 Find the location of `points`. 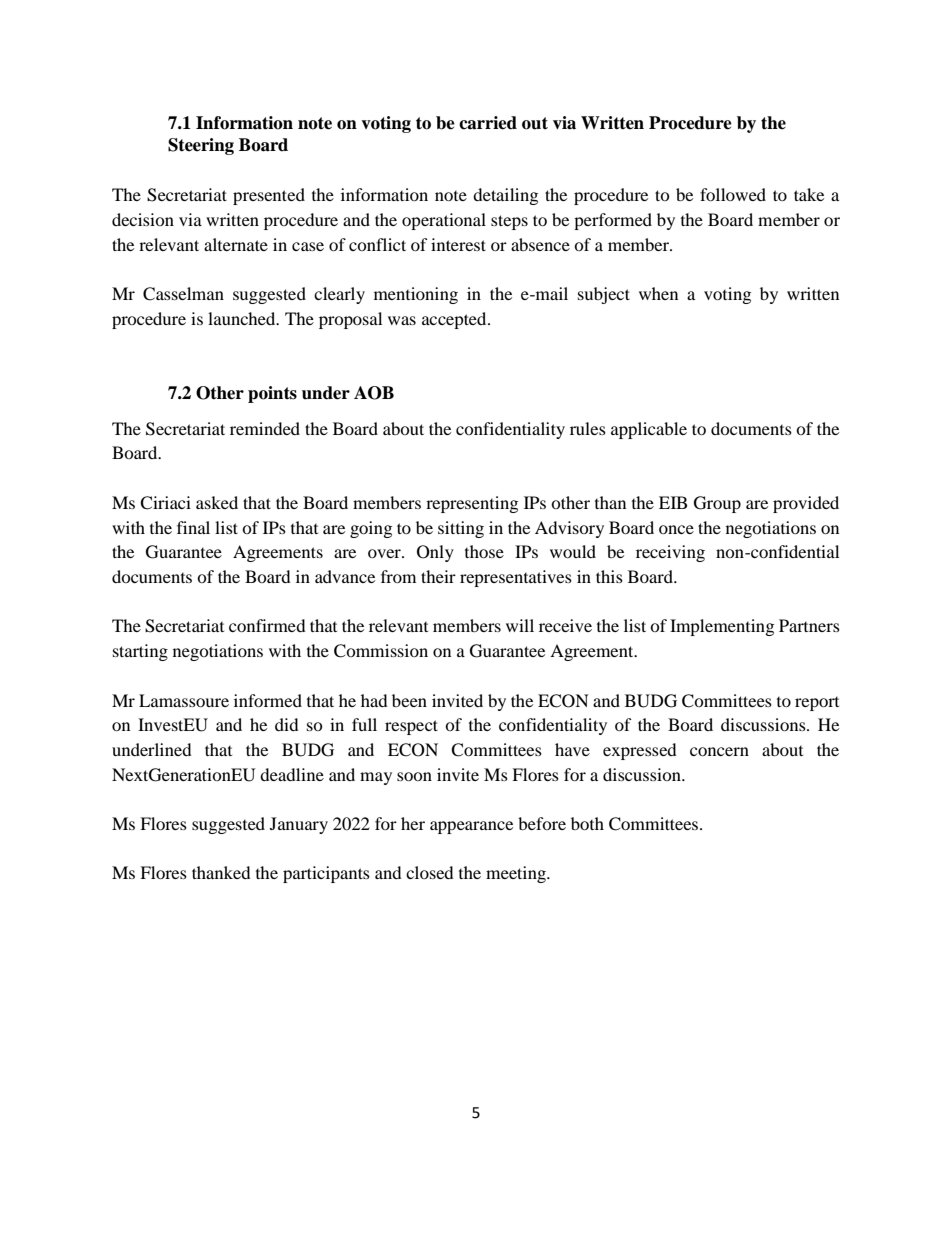

points is located at coordinates (272, 394).
